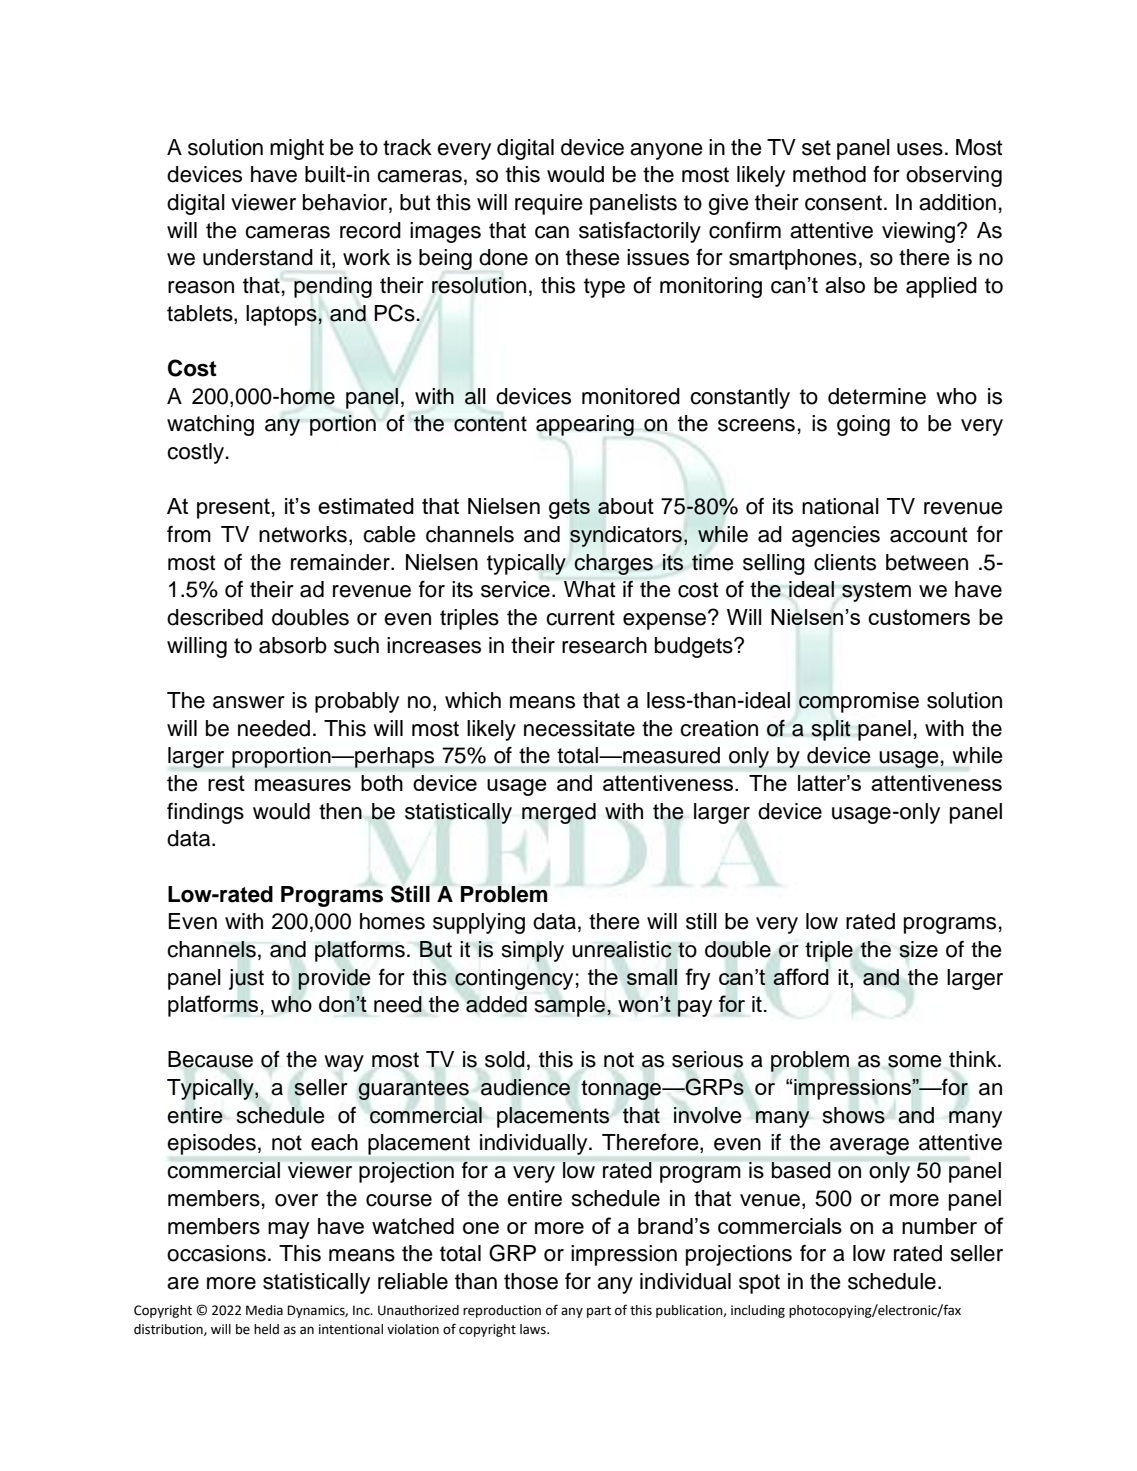 Image resolution: width=1137 pixels, height=1471 pixels. I want to click on part, so click(599, 1312).
